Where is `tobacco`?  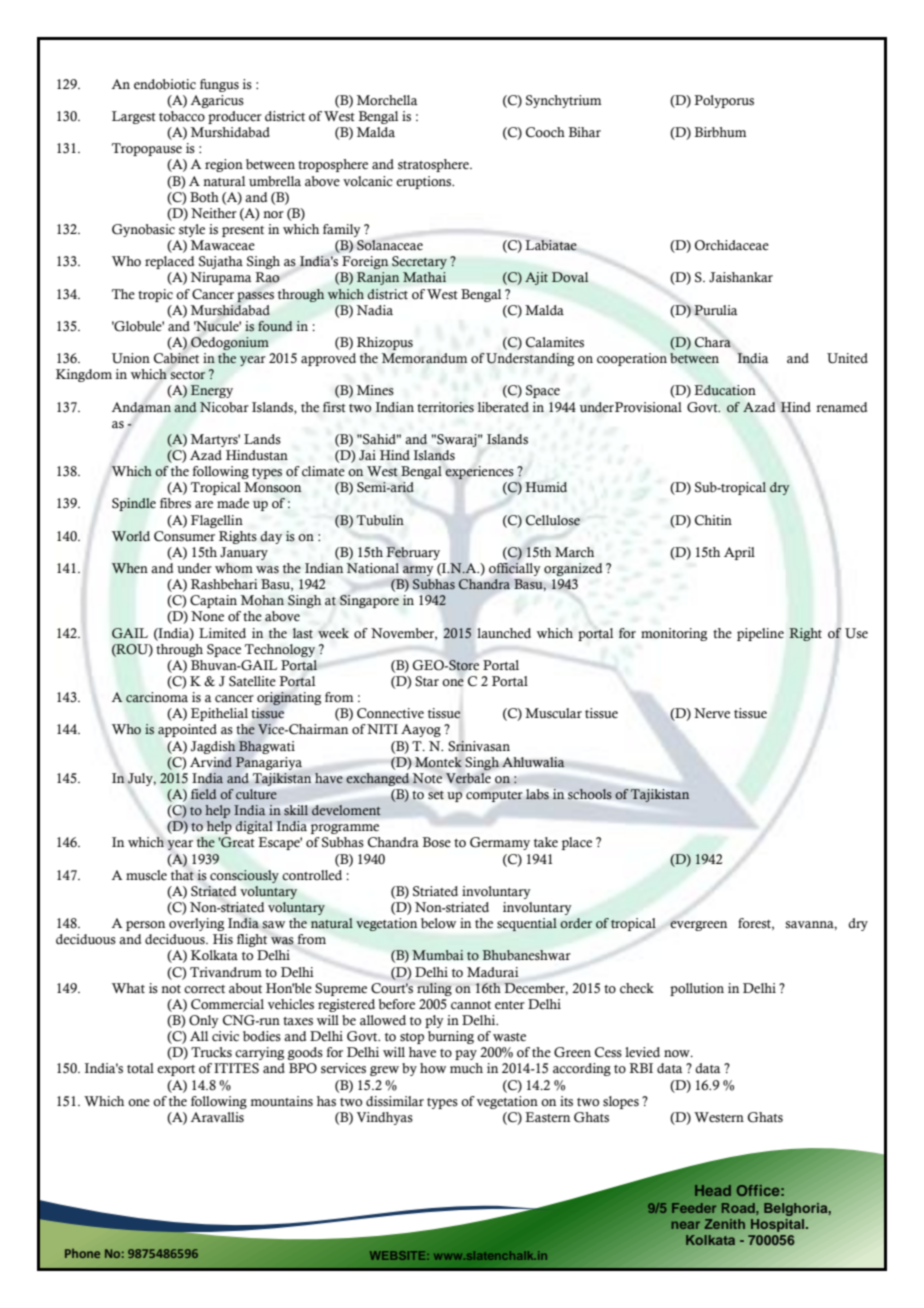 tobacco is located at coordinates (182, 116).
